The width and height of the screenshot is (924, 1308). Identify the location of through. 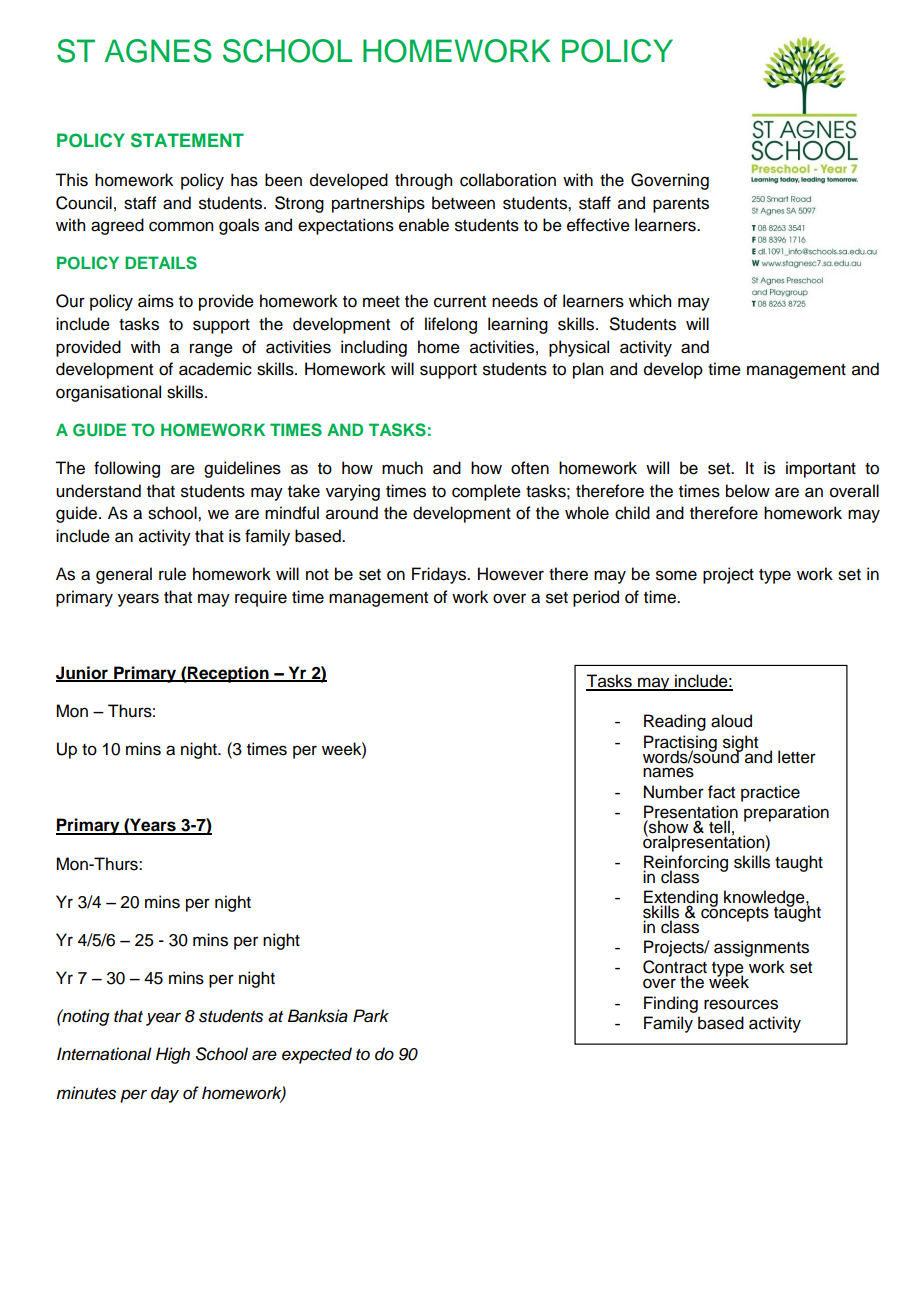
(423, 181).
